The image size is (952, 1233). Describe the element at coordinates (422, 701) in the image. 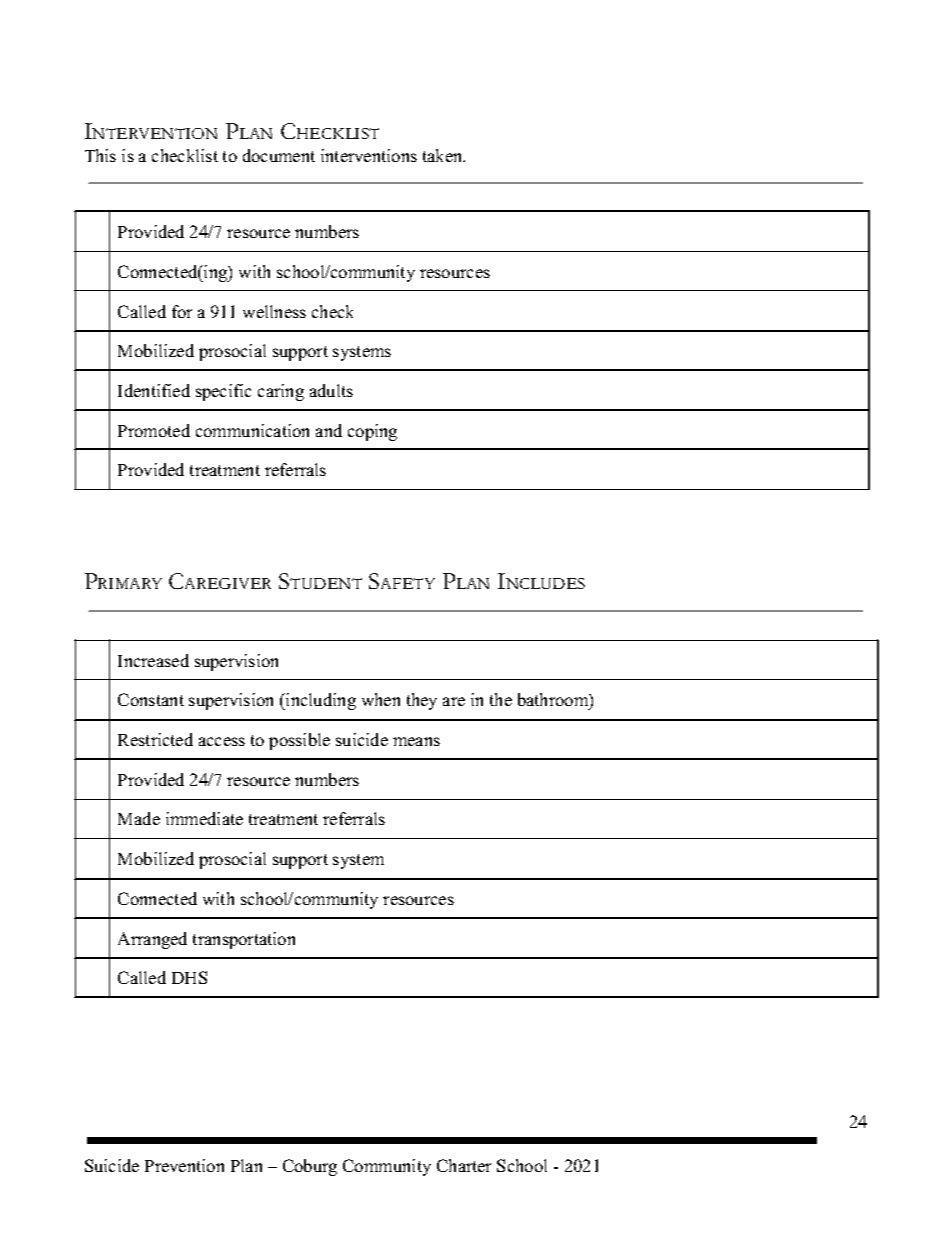

I see `they` at that location.
